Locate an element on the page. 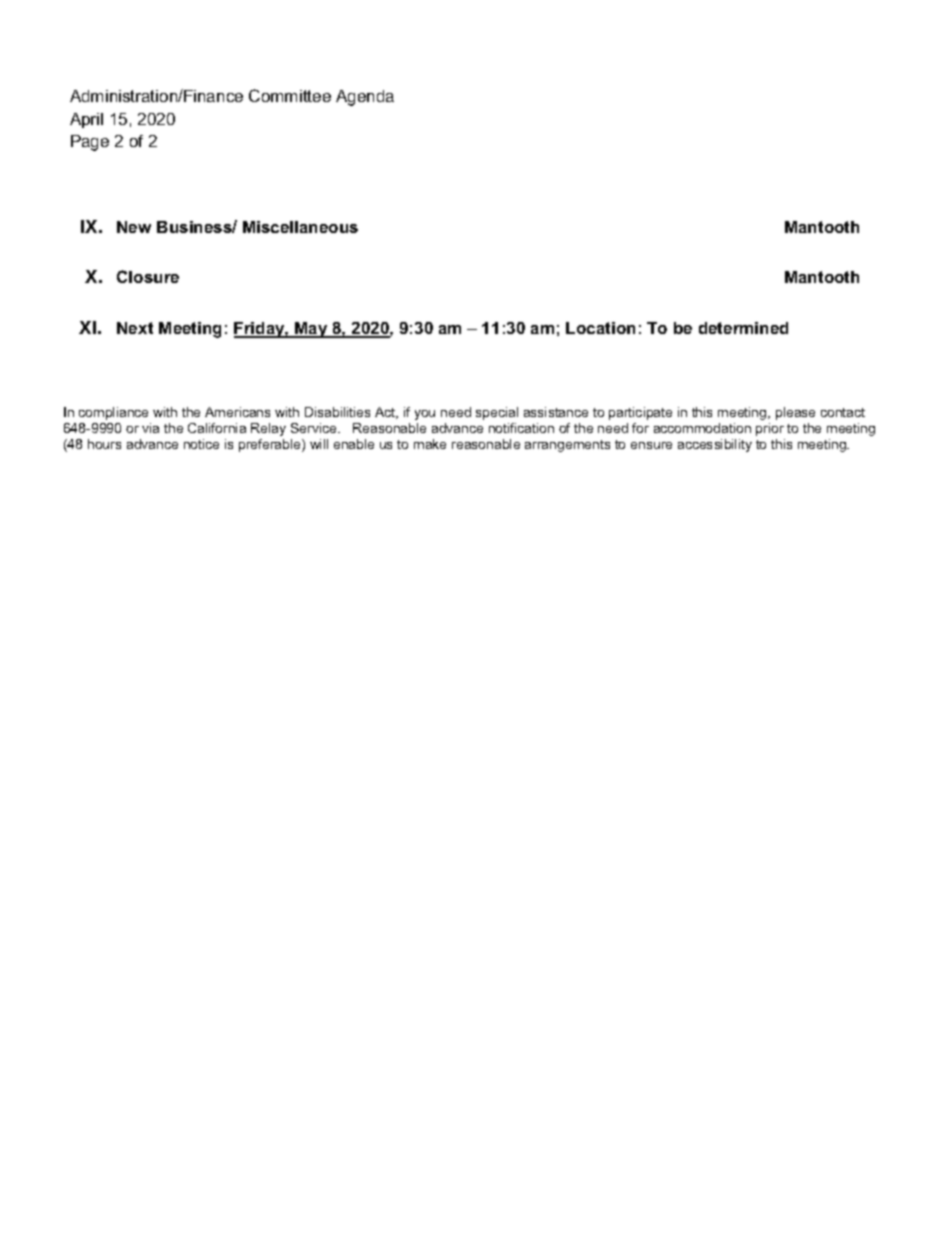  via is located at coordinates (150, 428).
